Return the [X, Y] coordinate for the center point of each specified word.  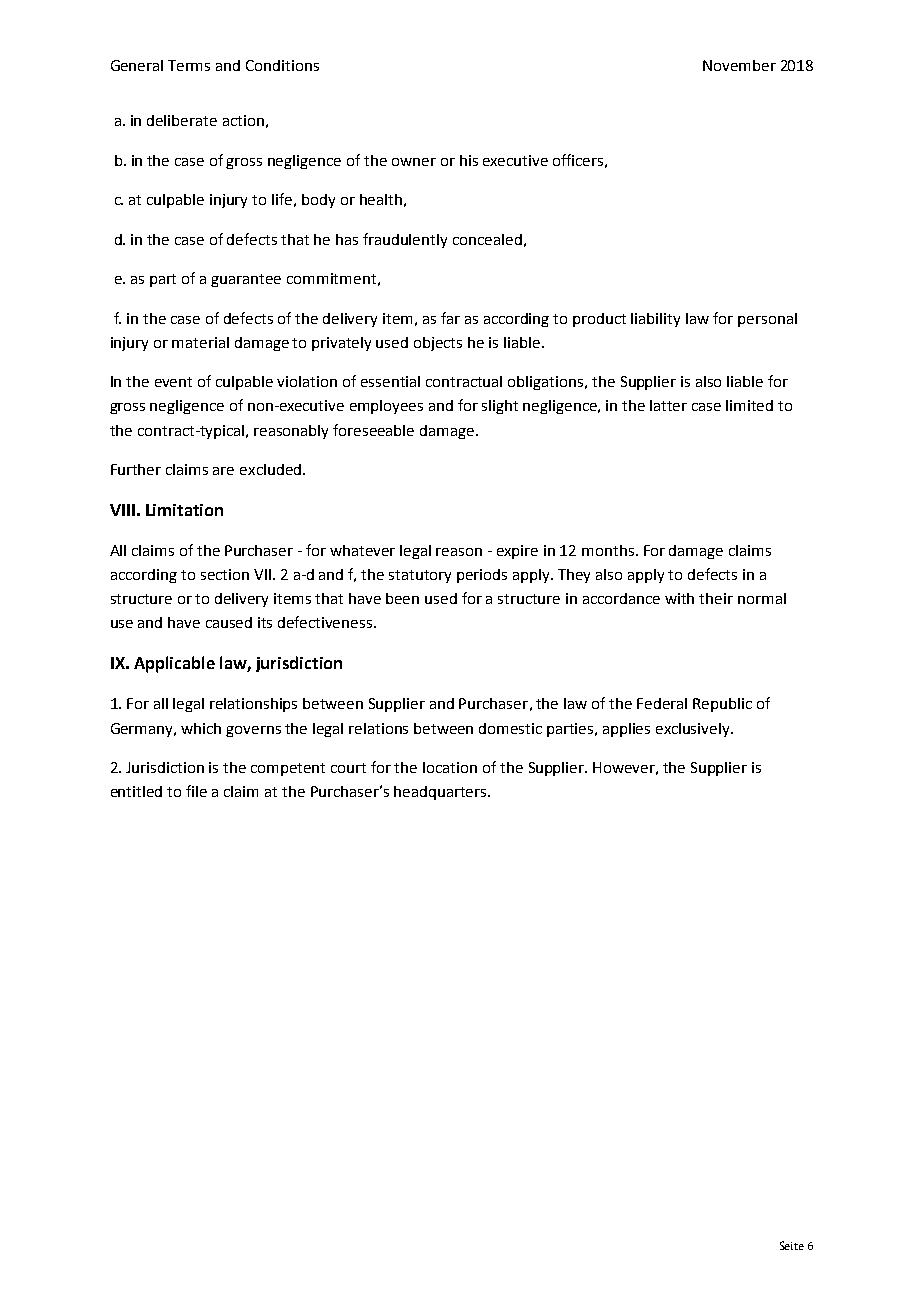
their [716, 598]
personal [767, 320]
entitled [136, 791]
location [450, 767]
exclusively [694, 730]
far [450, 318]
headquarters [441, 793]
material [200, 342]
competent [288, 769]
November [739, 65]
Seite [792, 1245]
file [196, 791]
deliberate [182, 120]
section [225, 574]
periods [482, 576]
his [469, 160]
